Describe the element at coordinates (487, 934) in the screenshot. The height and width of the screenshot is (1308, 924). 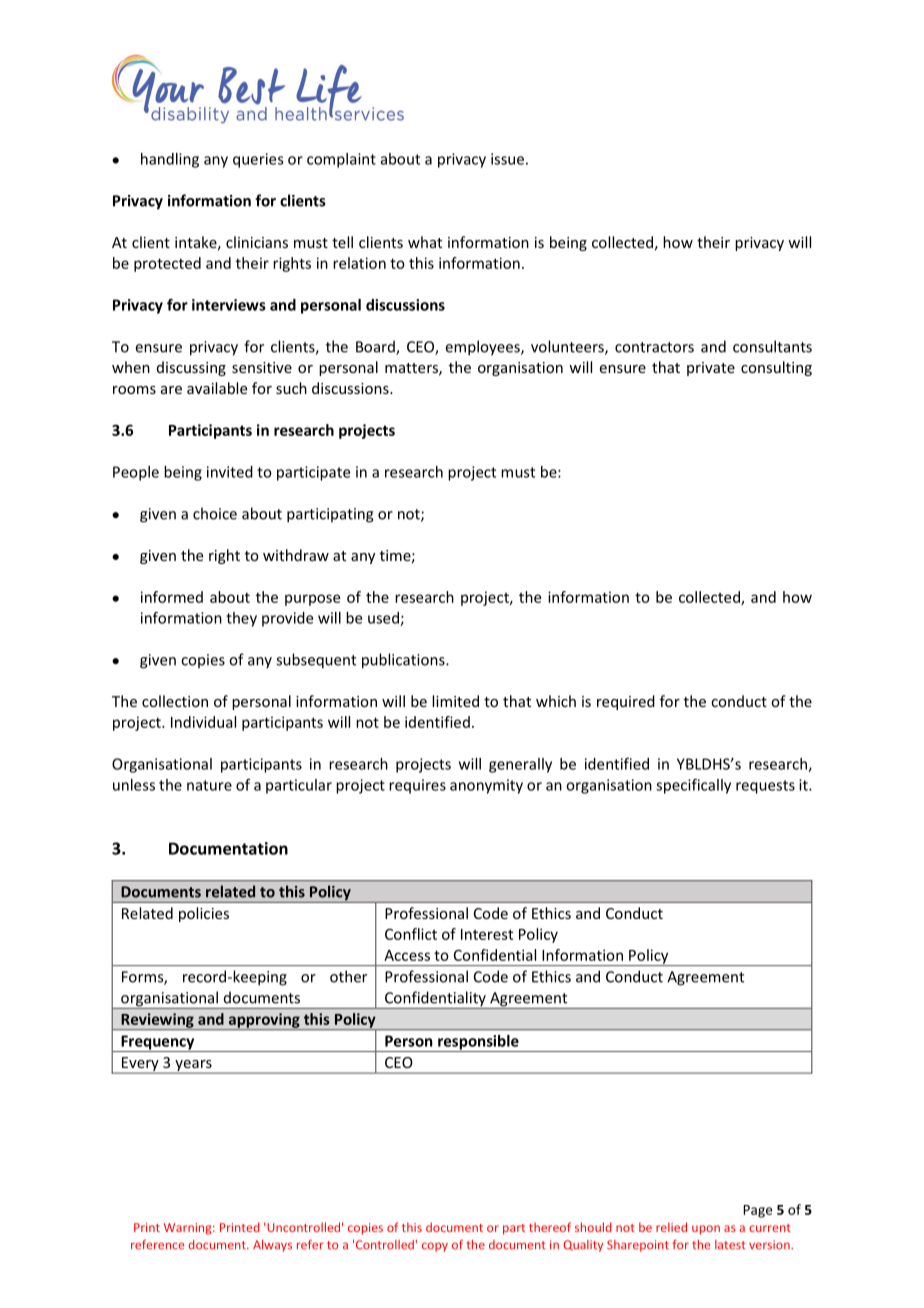
I see `Interest` at that location.
